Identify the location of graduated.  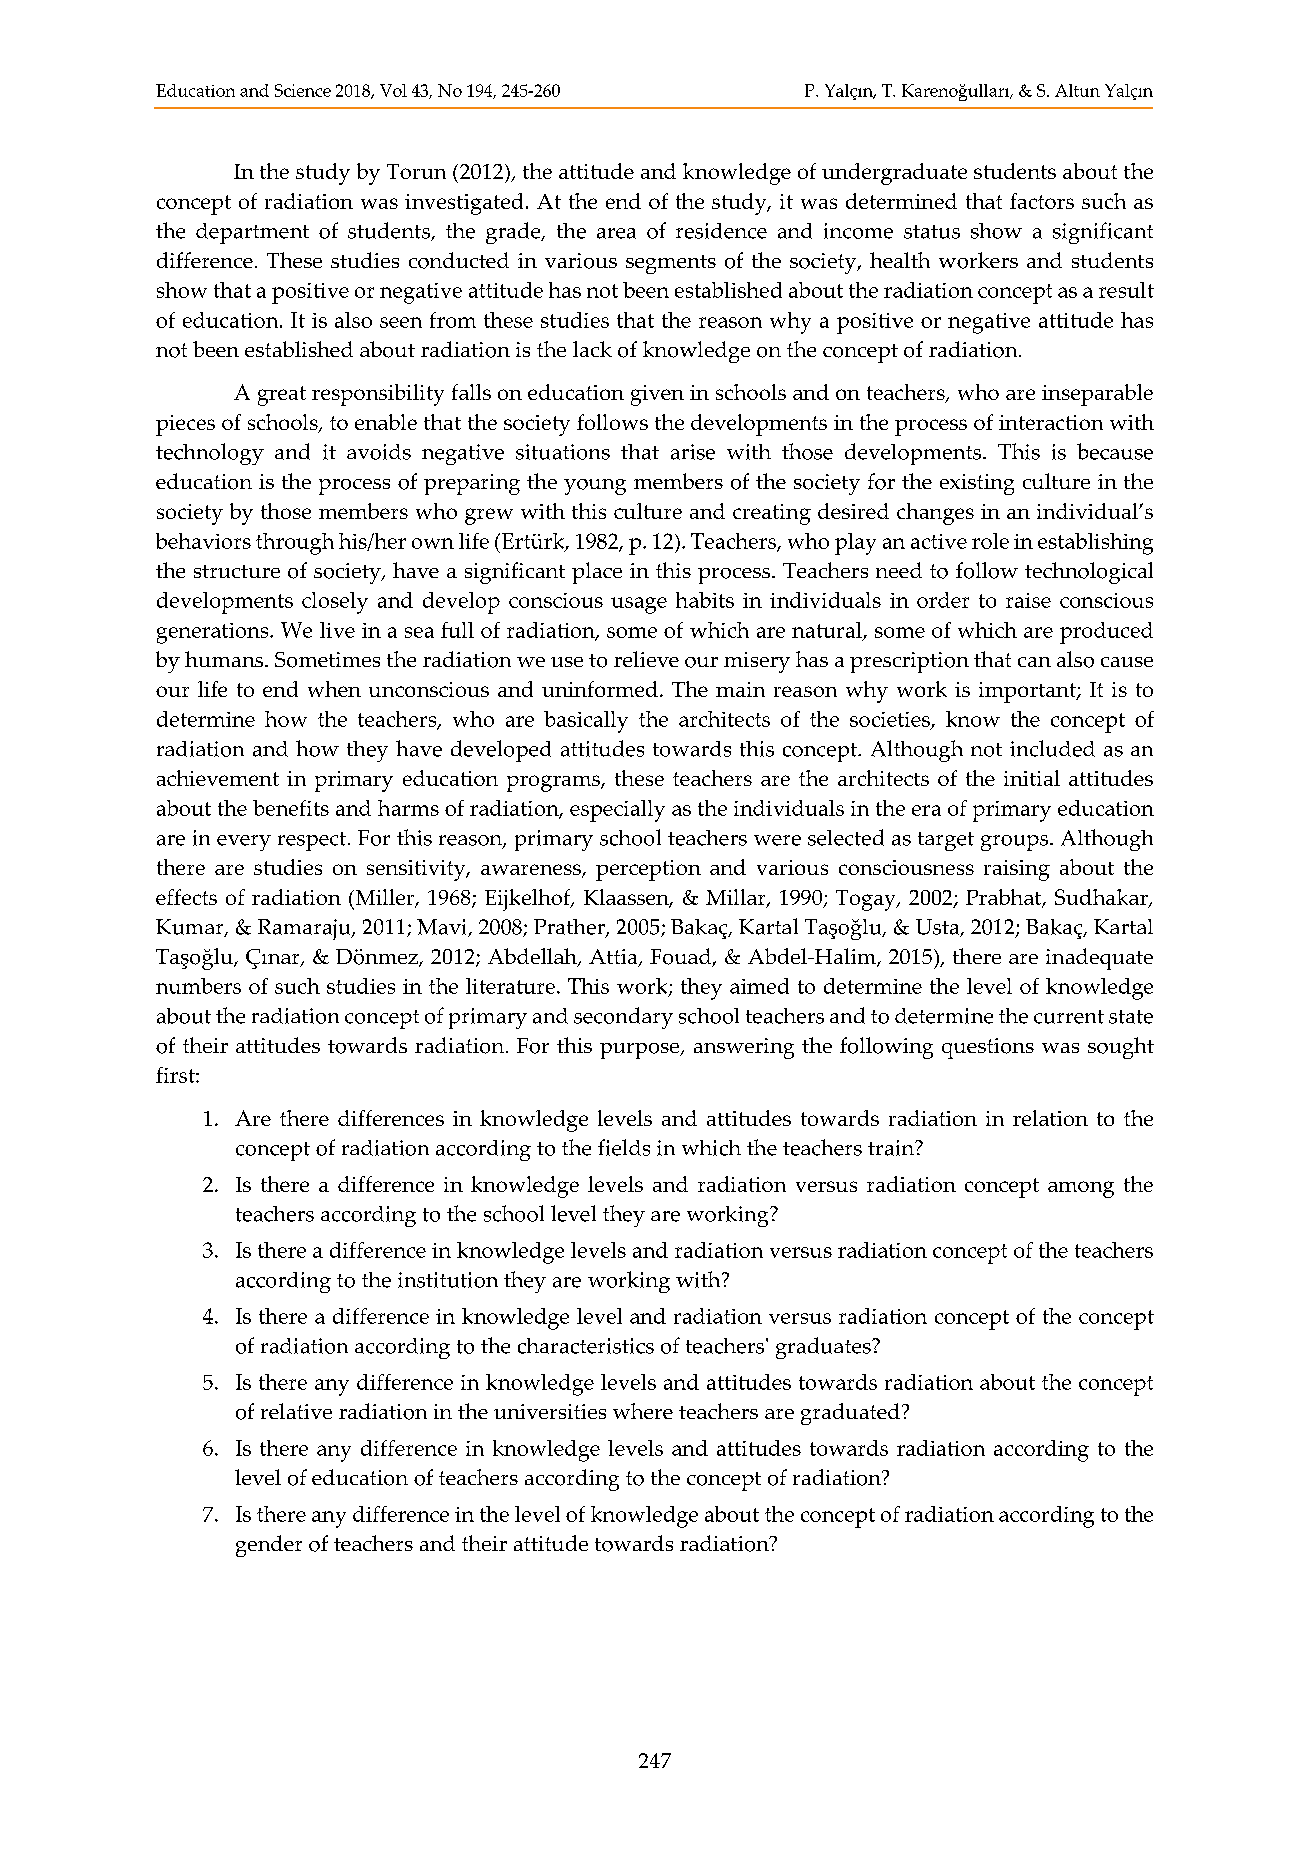
(850, 1414).
